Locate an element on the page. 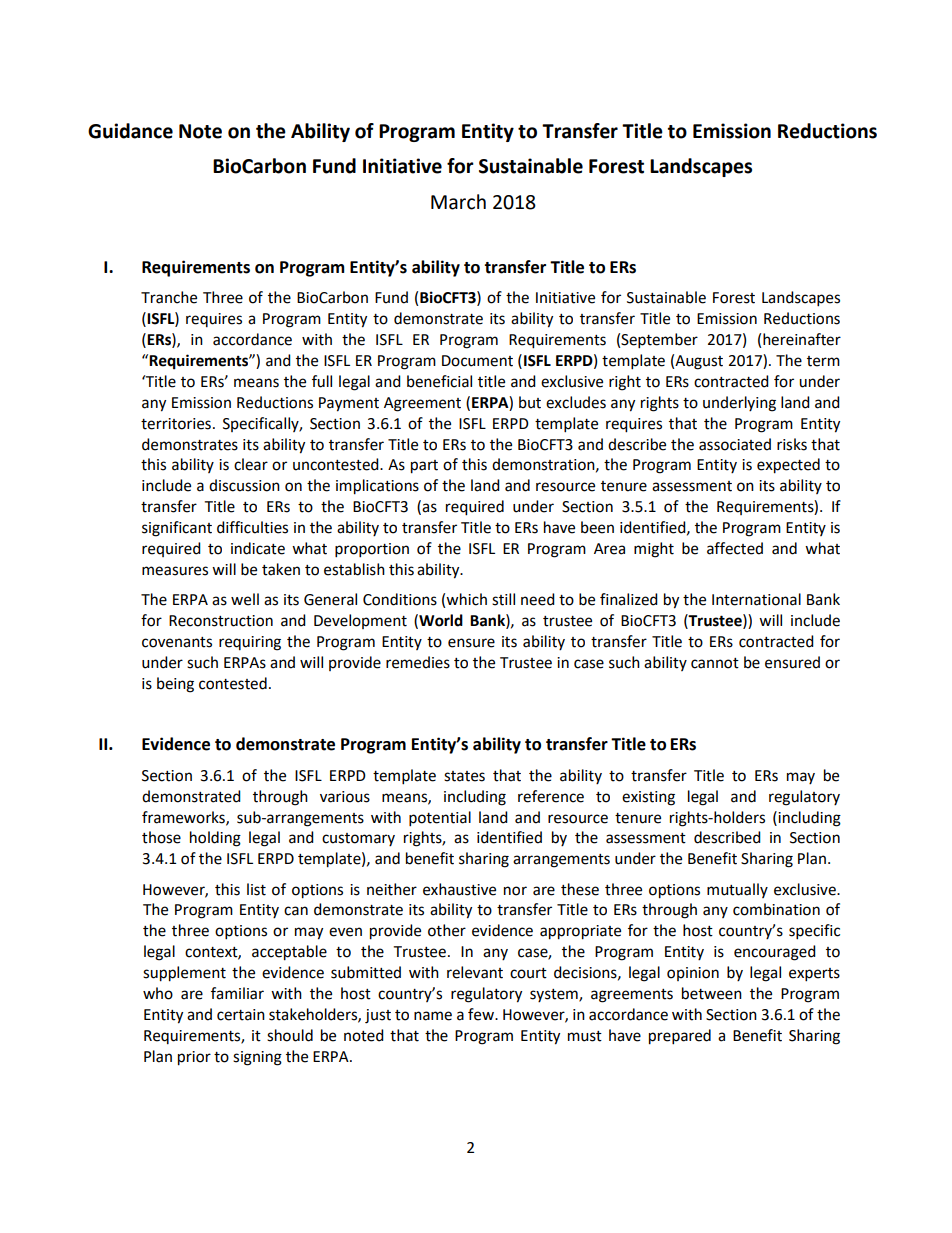 This document has width=952, height=1233. March is located at coordinates (458, 202).
